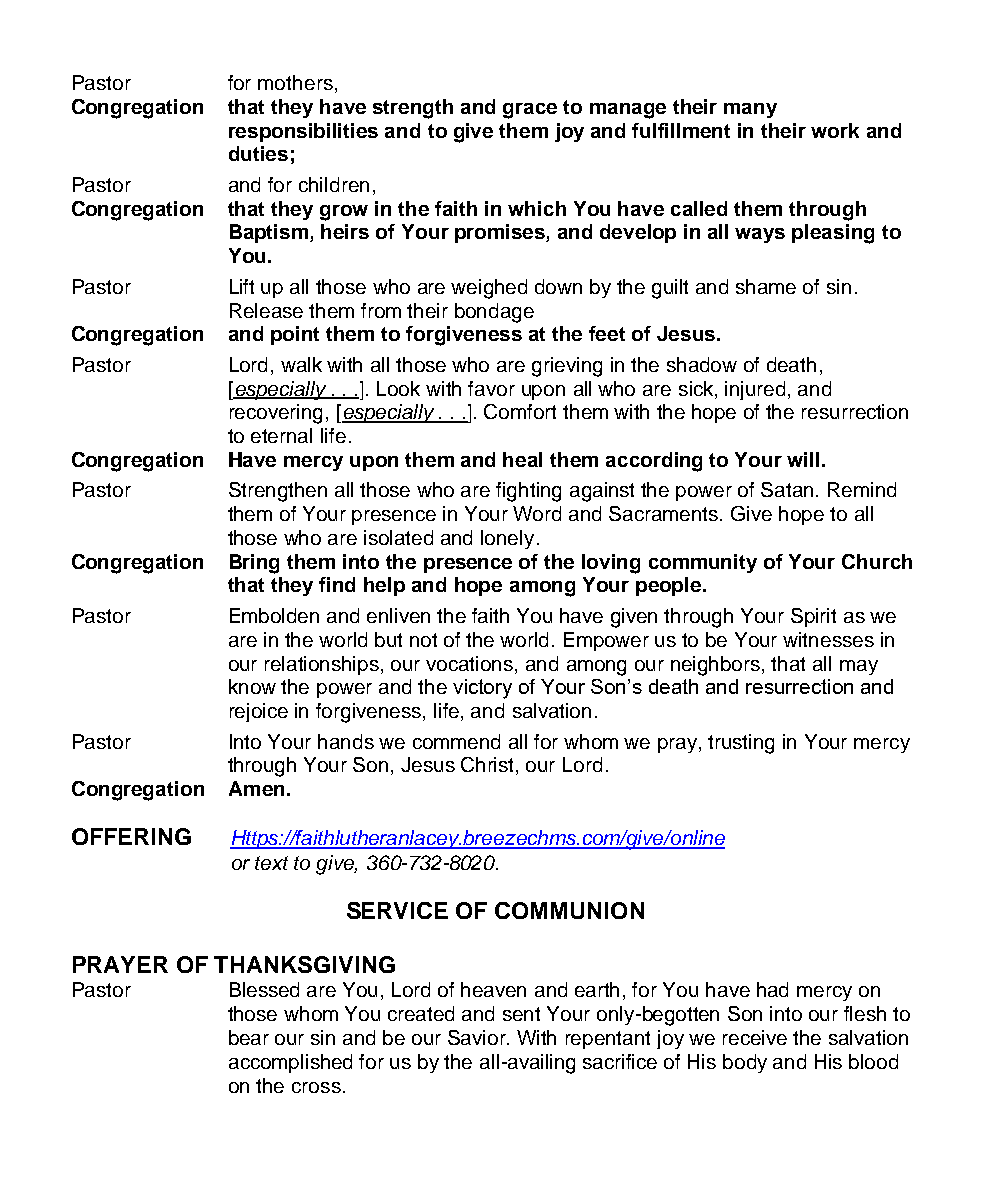 The image size is (991, 1204). What do you see at coordinates (258, 153) in the image?
I see `duties` at bounding box center [258, 153].
